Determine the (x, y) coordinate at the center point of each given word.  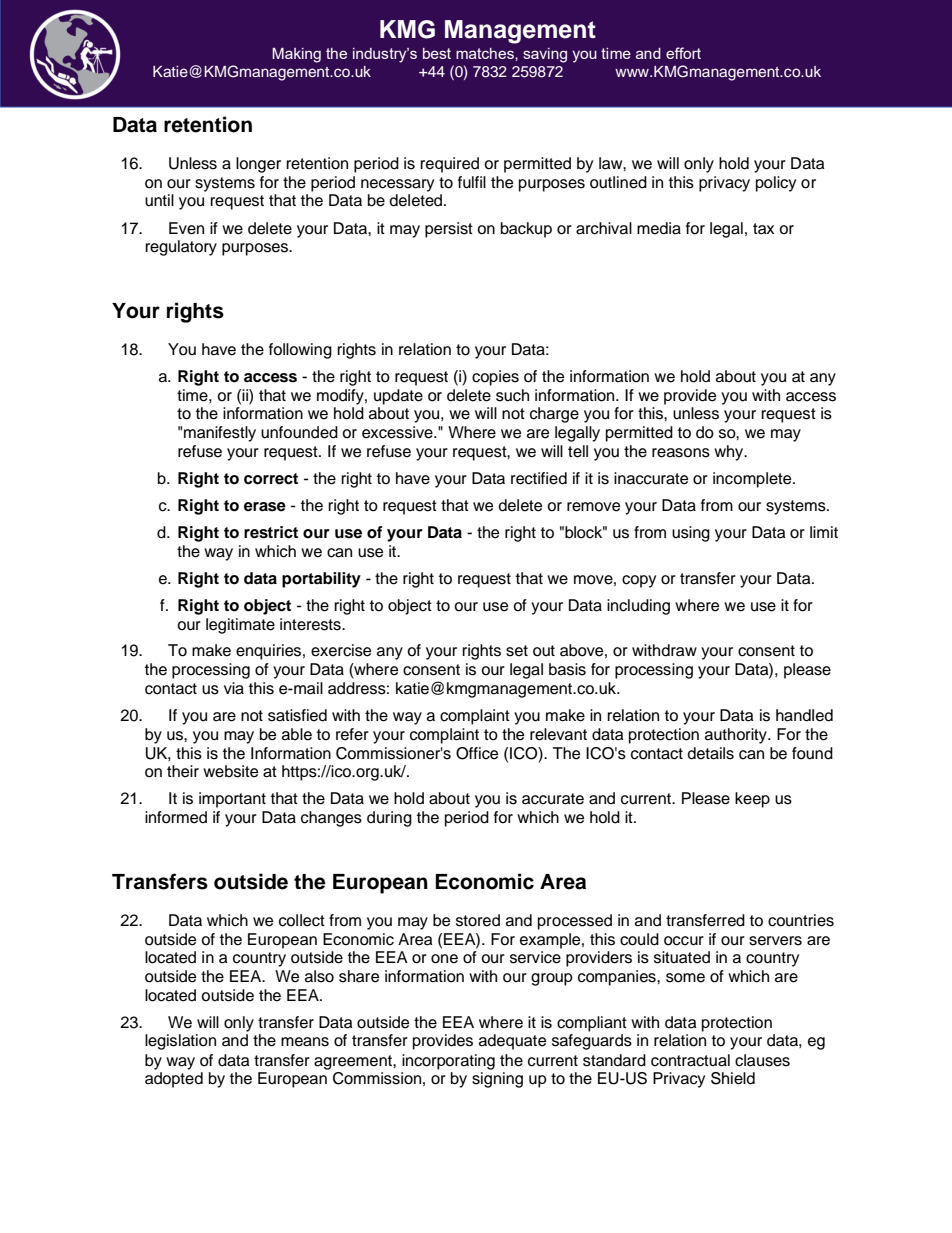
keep (752, 800)
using (691, 534)
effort (683, 53)
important (232, 800)
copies (495, 378)
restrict (271, 532)
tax (763, 229)
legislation (180, 1042)
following (300, 351)
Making (296, 55)
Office (477, 753)
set (517, 651)
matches (486, 53)
